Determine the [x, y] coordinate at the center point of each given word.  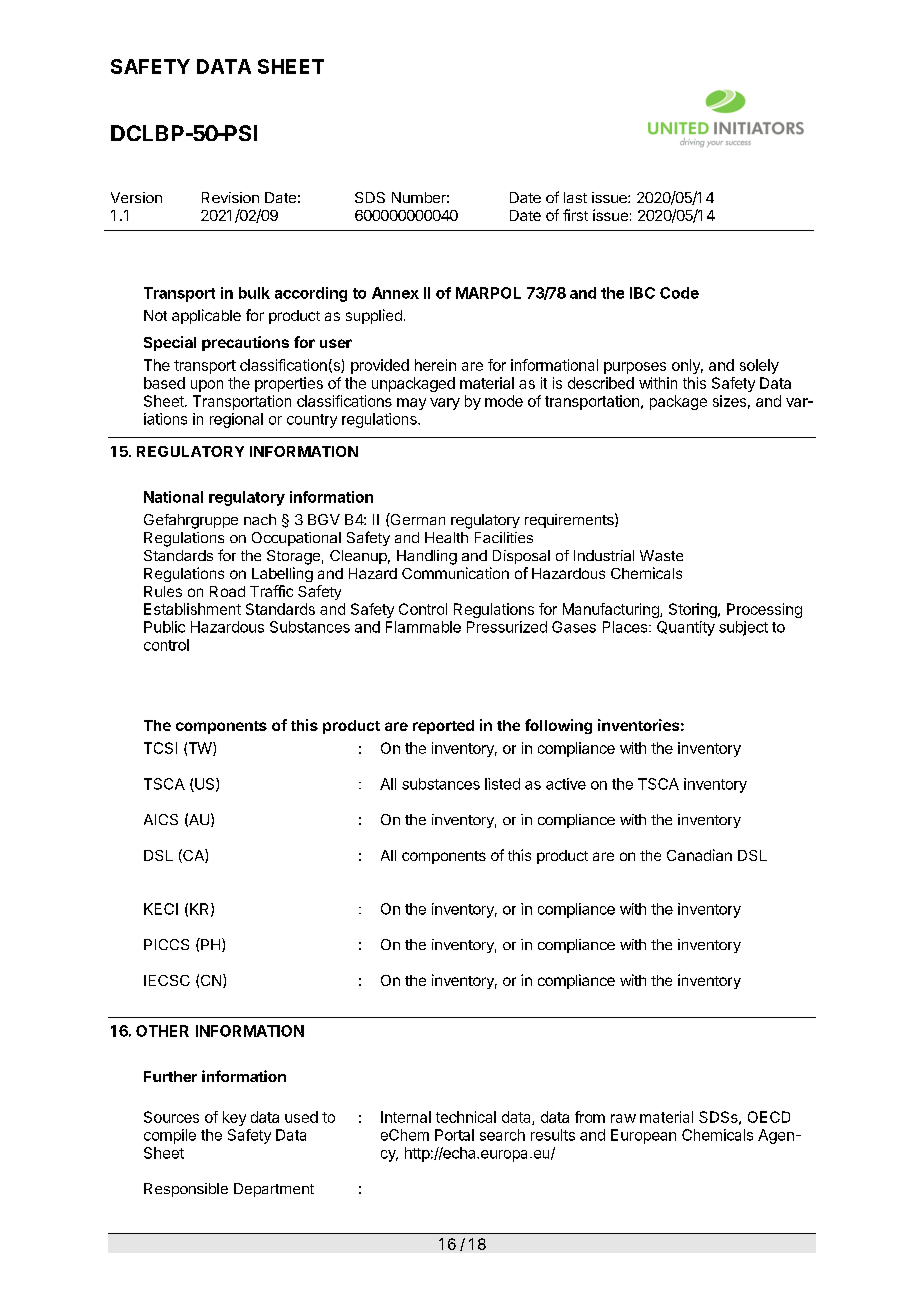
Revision [230, 197]
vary [445, 404]
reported [443, 727]
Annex [395, 293]
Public [164, 627]
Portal [454, 1135]
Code [679, 293]
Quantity [686, 628]
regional [236, 420]
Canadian [699, 855]
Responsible [186, 1190]
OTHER [162, 1031]
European [643, 1136]
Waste [661, 555]
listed [502, 784]
